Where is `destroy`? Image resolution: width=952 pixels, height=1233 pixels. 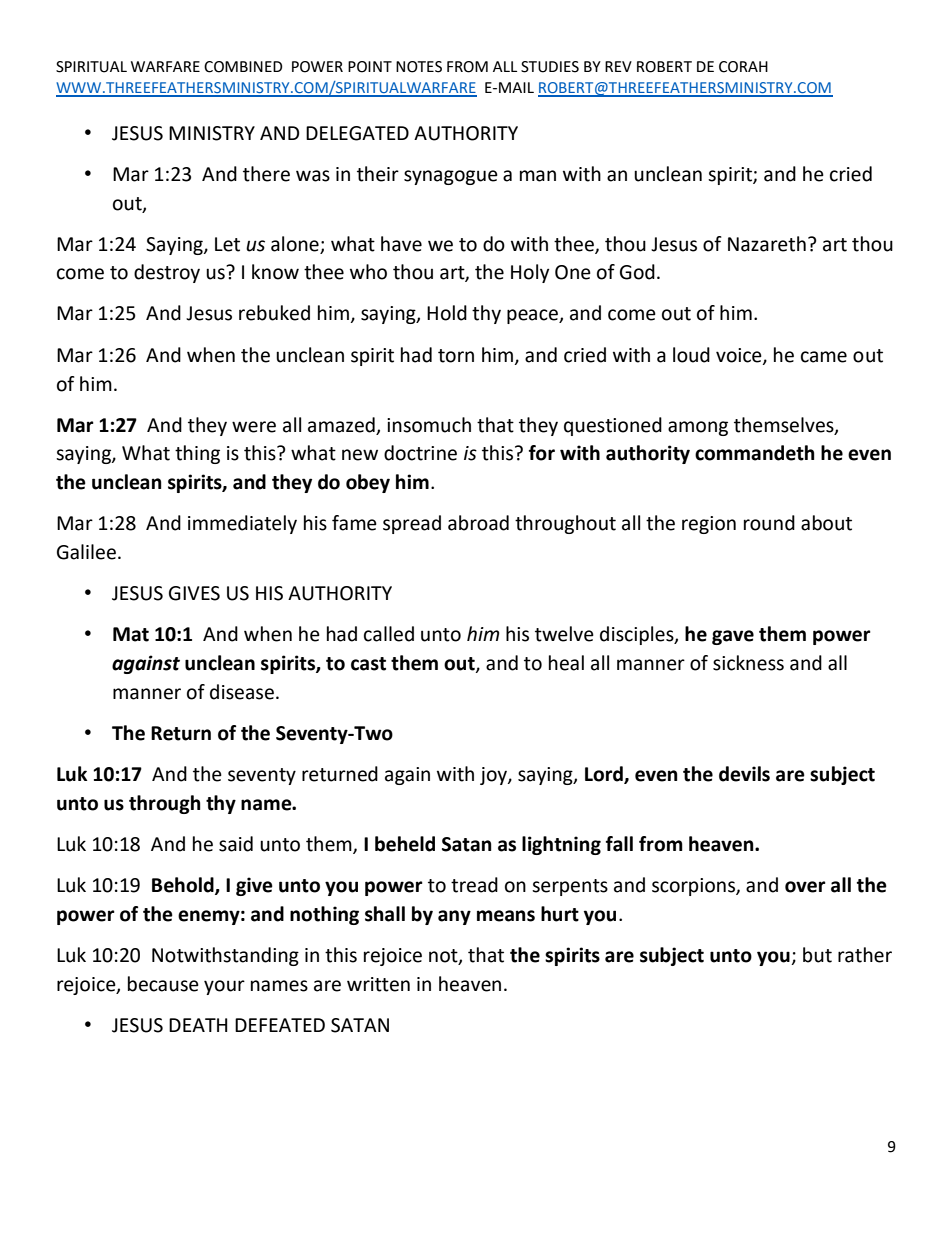 destroy is located at coordinates (167, 273).
